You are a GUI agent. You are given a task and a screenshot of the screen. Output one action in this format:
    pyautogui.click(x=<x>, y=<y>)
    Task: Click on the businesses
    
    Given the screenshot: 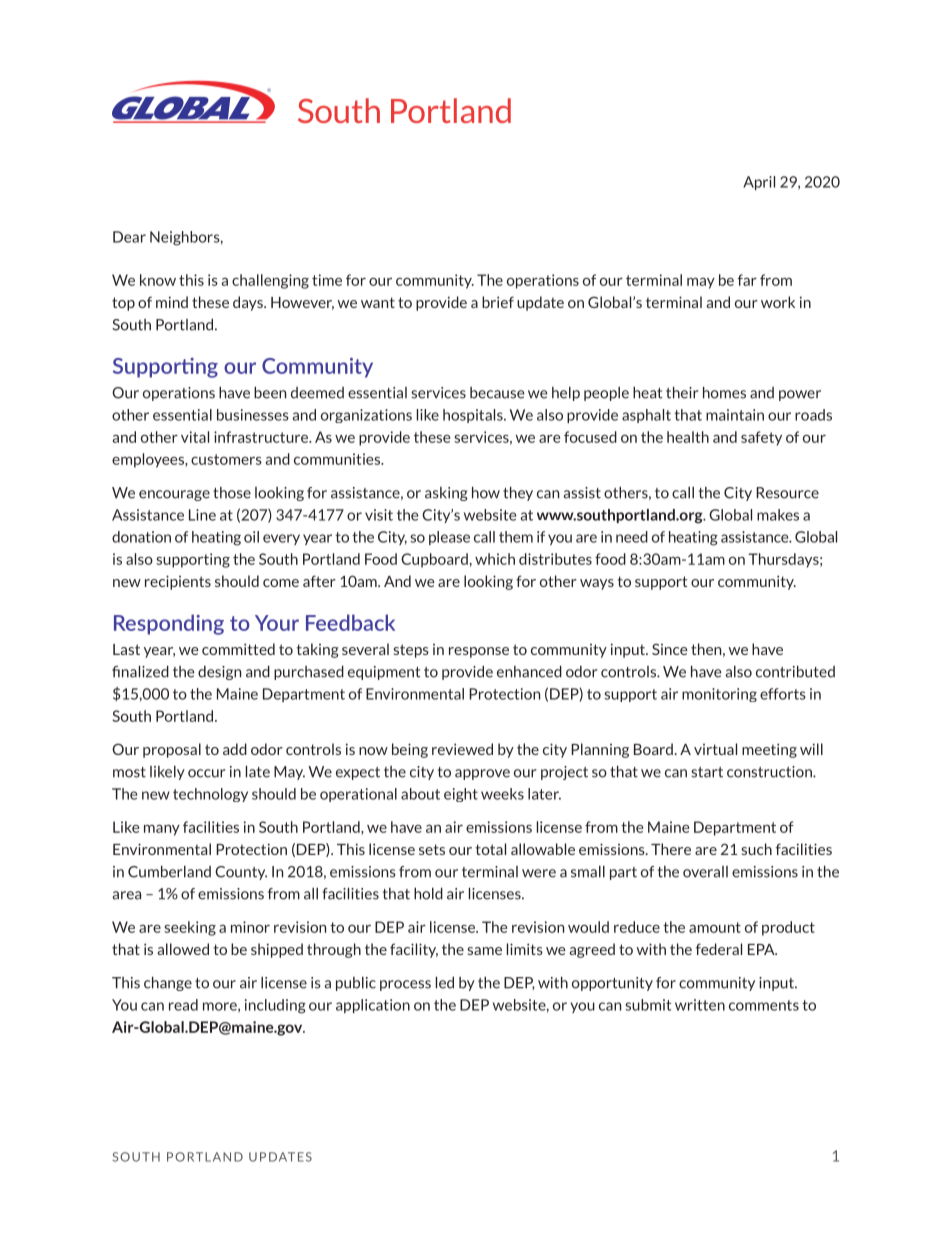 What is the action you would take?
    pyautogui.click(x=253, y=415)
